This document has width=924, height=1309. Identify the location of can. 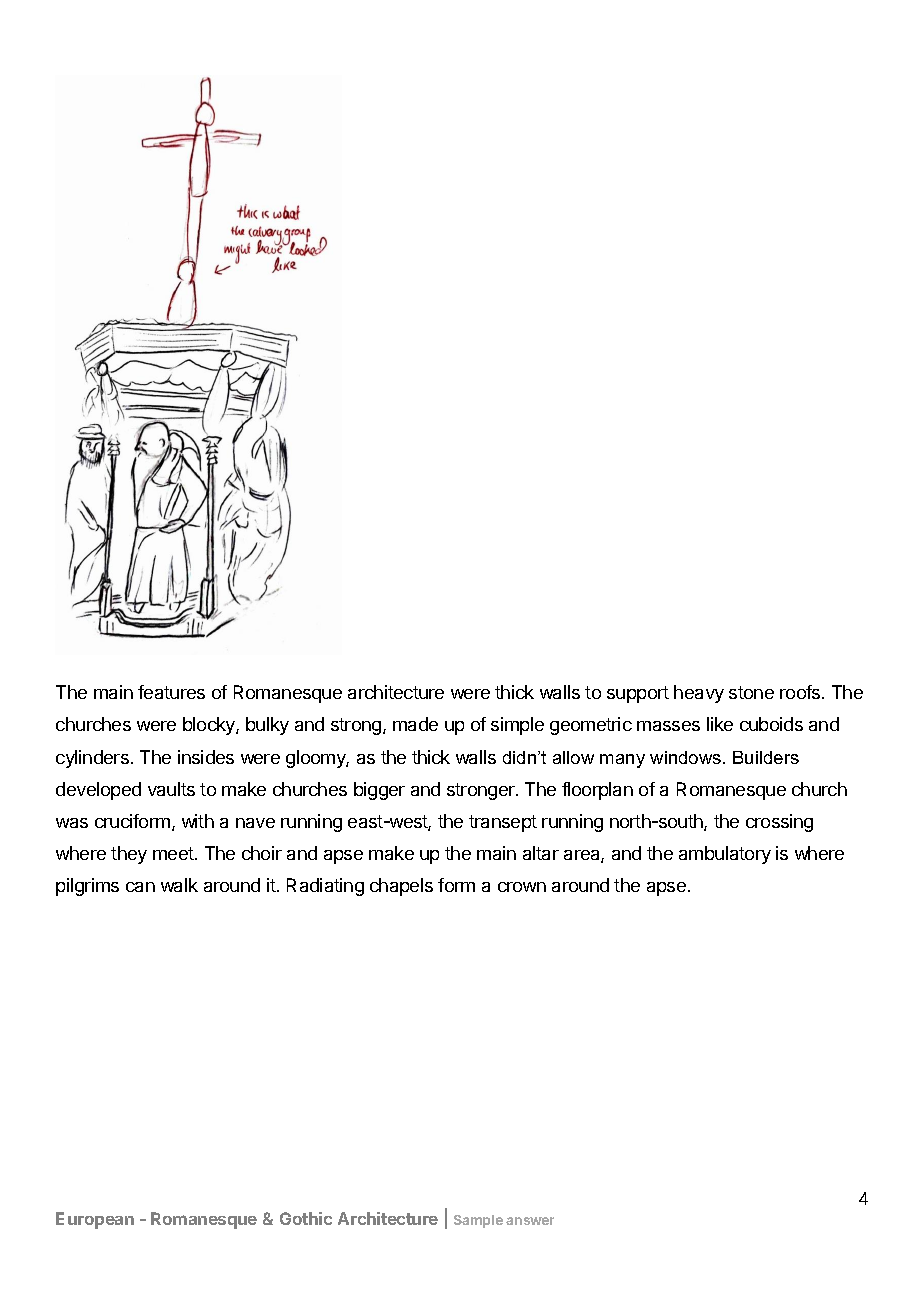
(140, 887).
